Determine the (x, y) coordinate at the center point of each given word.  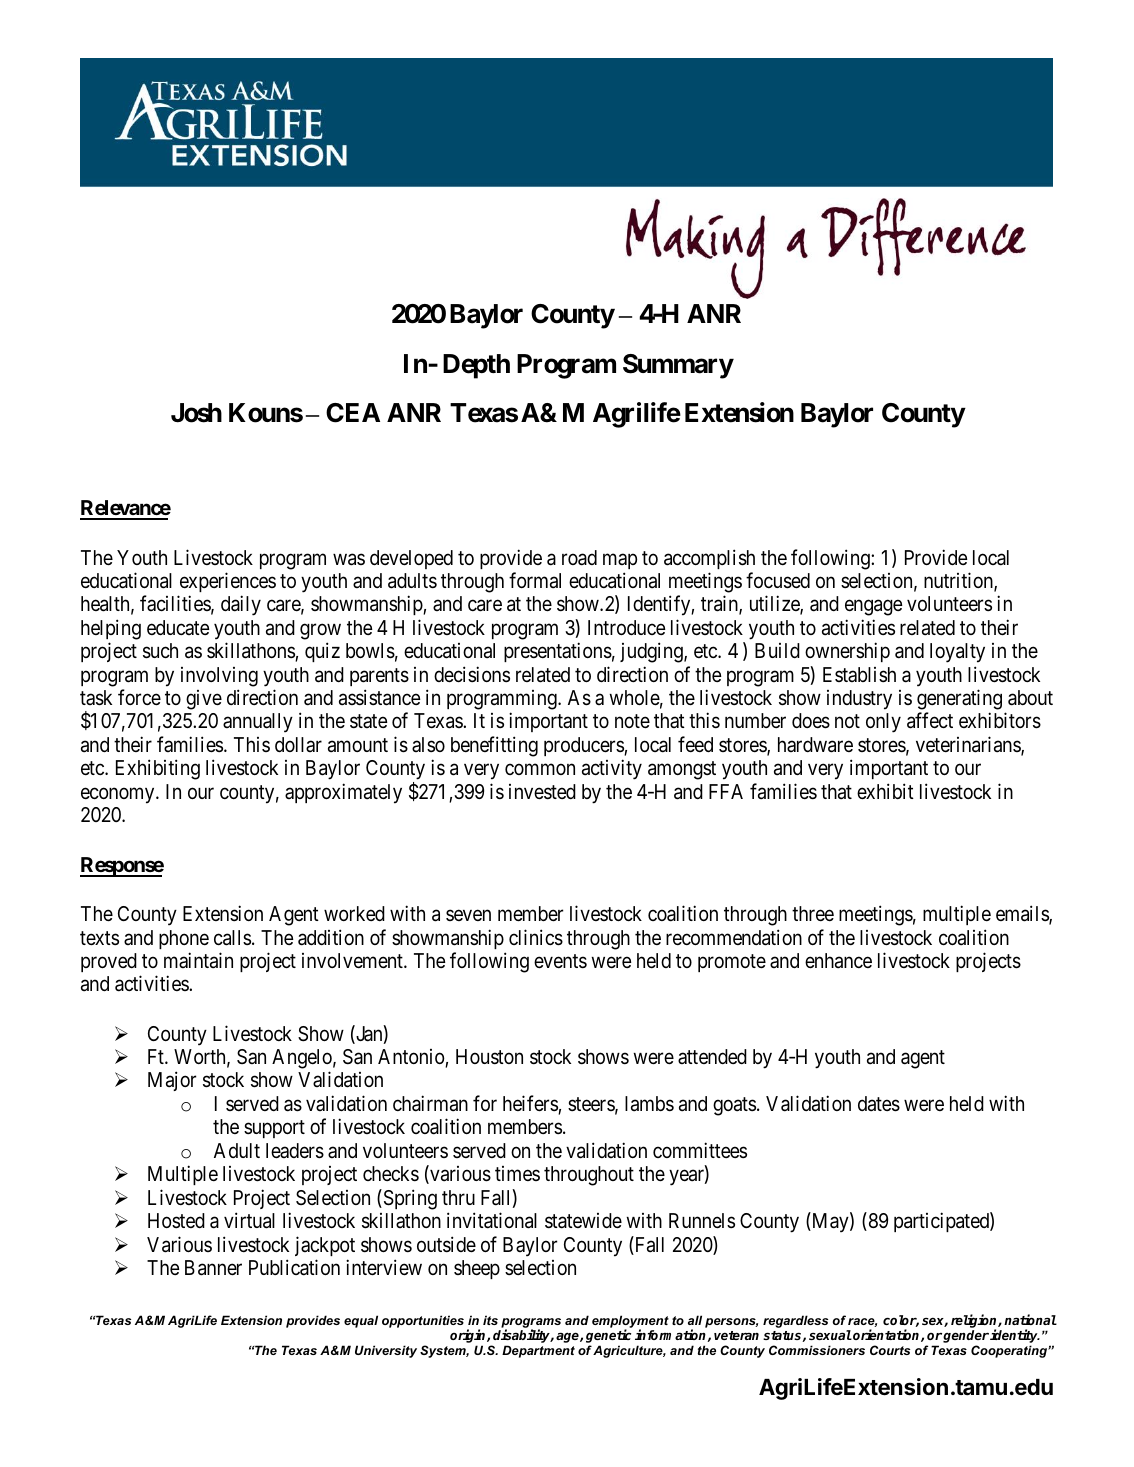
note (632, 722)
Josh (196, 413)
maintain (198, 960)
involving (219, 677)
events (560, 961)
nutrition (959, 581)
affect (930, 721)
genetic (608, 1337)
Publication (294, 1267)
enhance (838, 961)
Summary (678, 366)
